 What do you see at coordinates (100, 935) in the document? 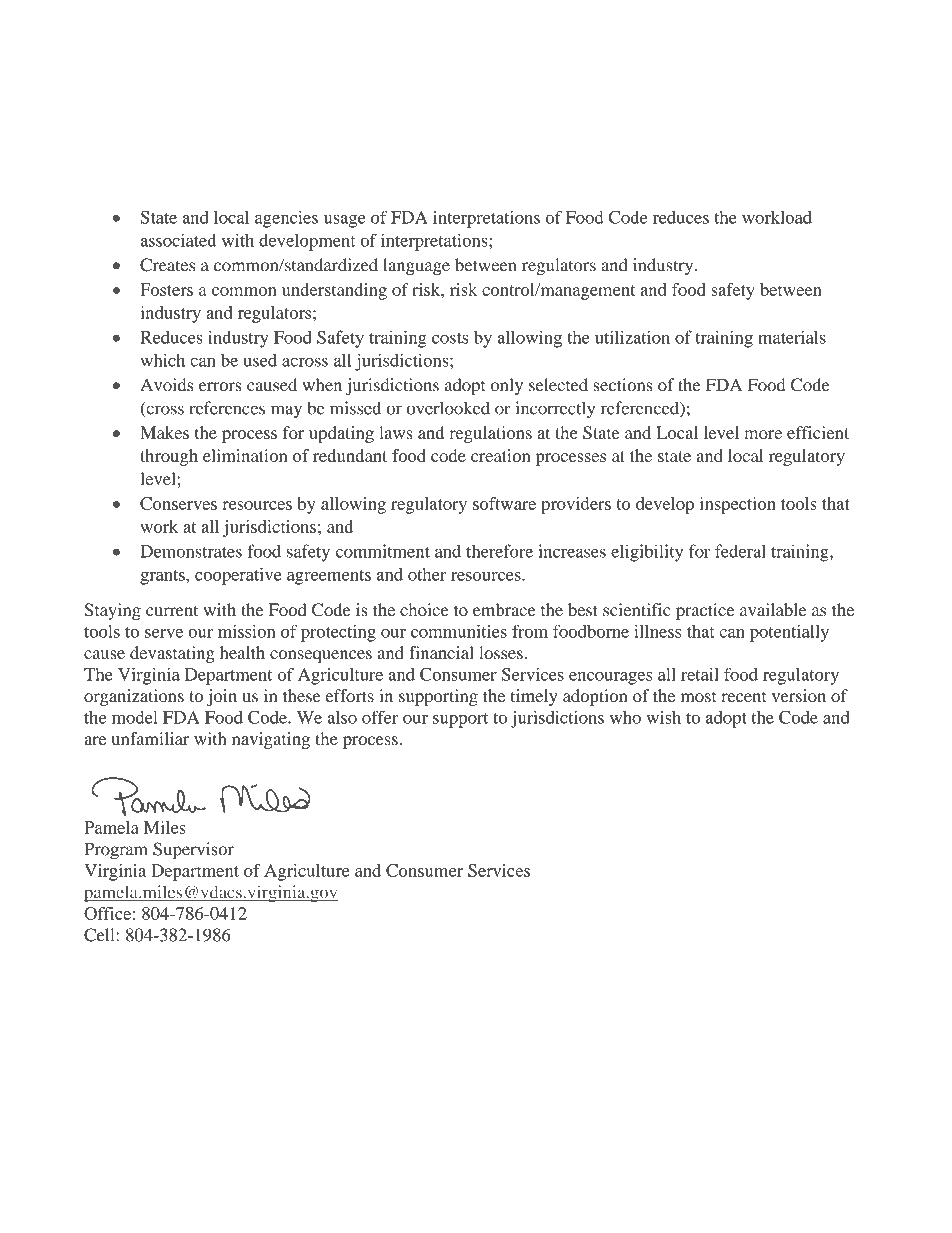
I see `Cell` at bounding box center [100, 935].
